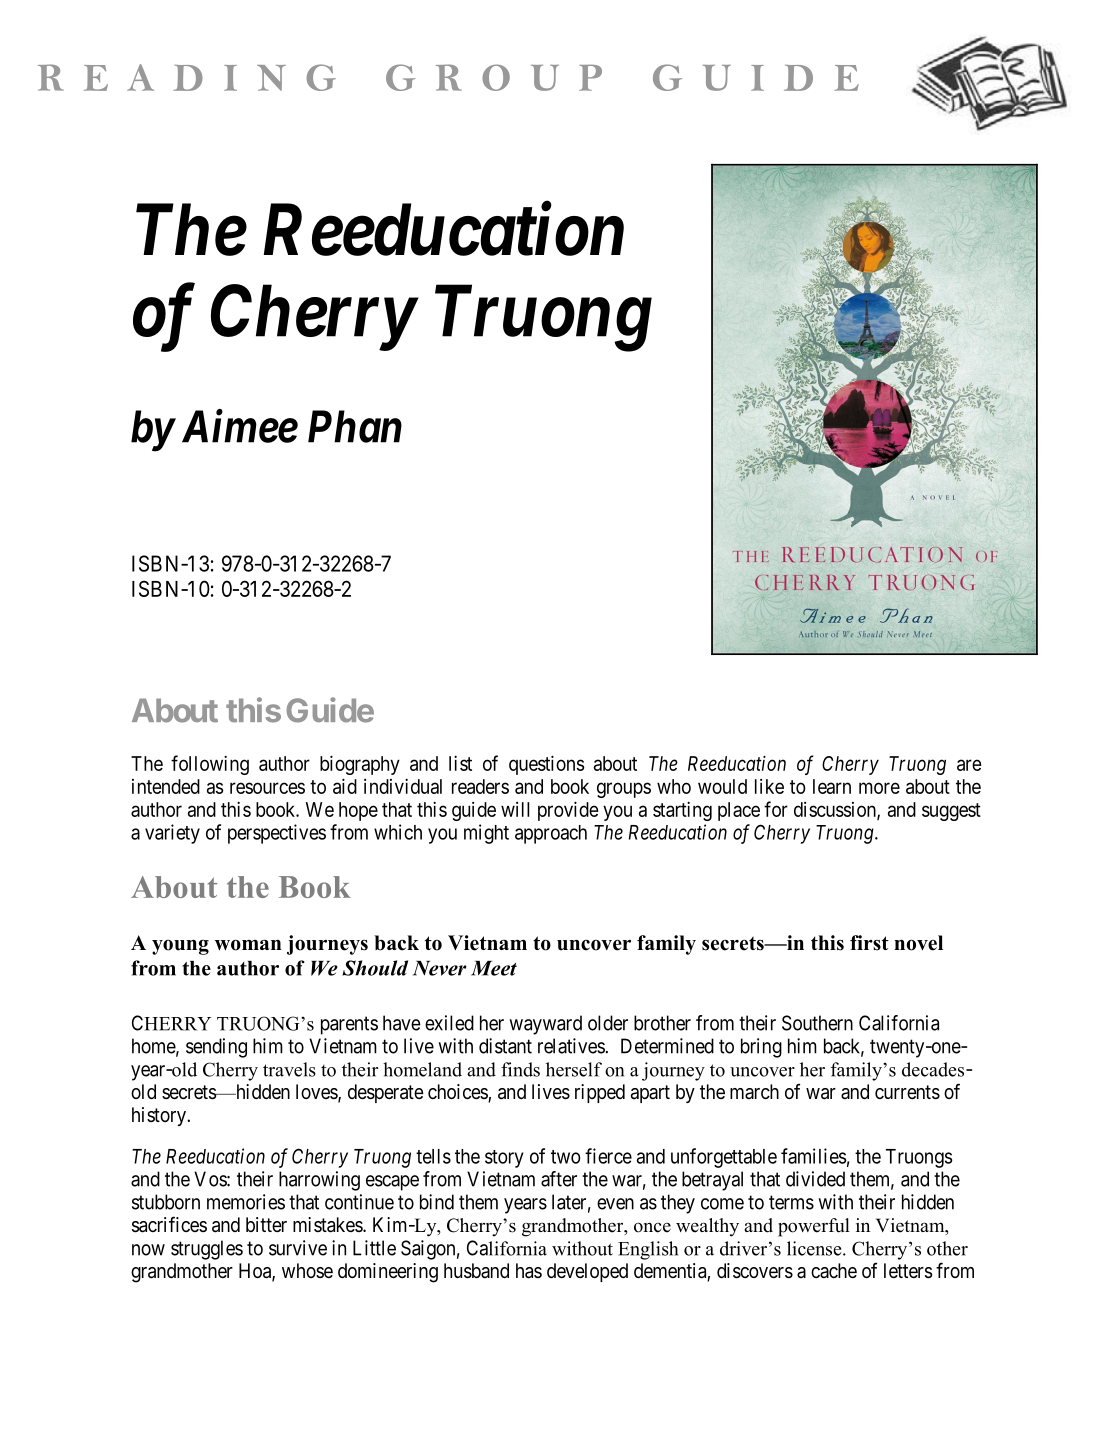  What do you see at coordinates (545, 1025) in the document?
I see `wayward` at bounding box center [545, 1025].
